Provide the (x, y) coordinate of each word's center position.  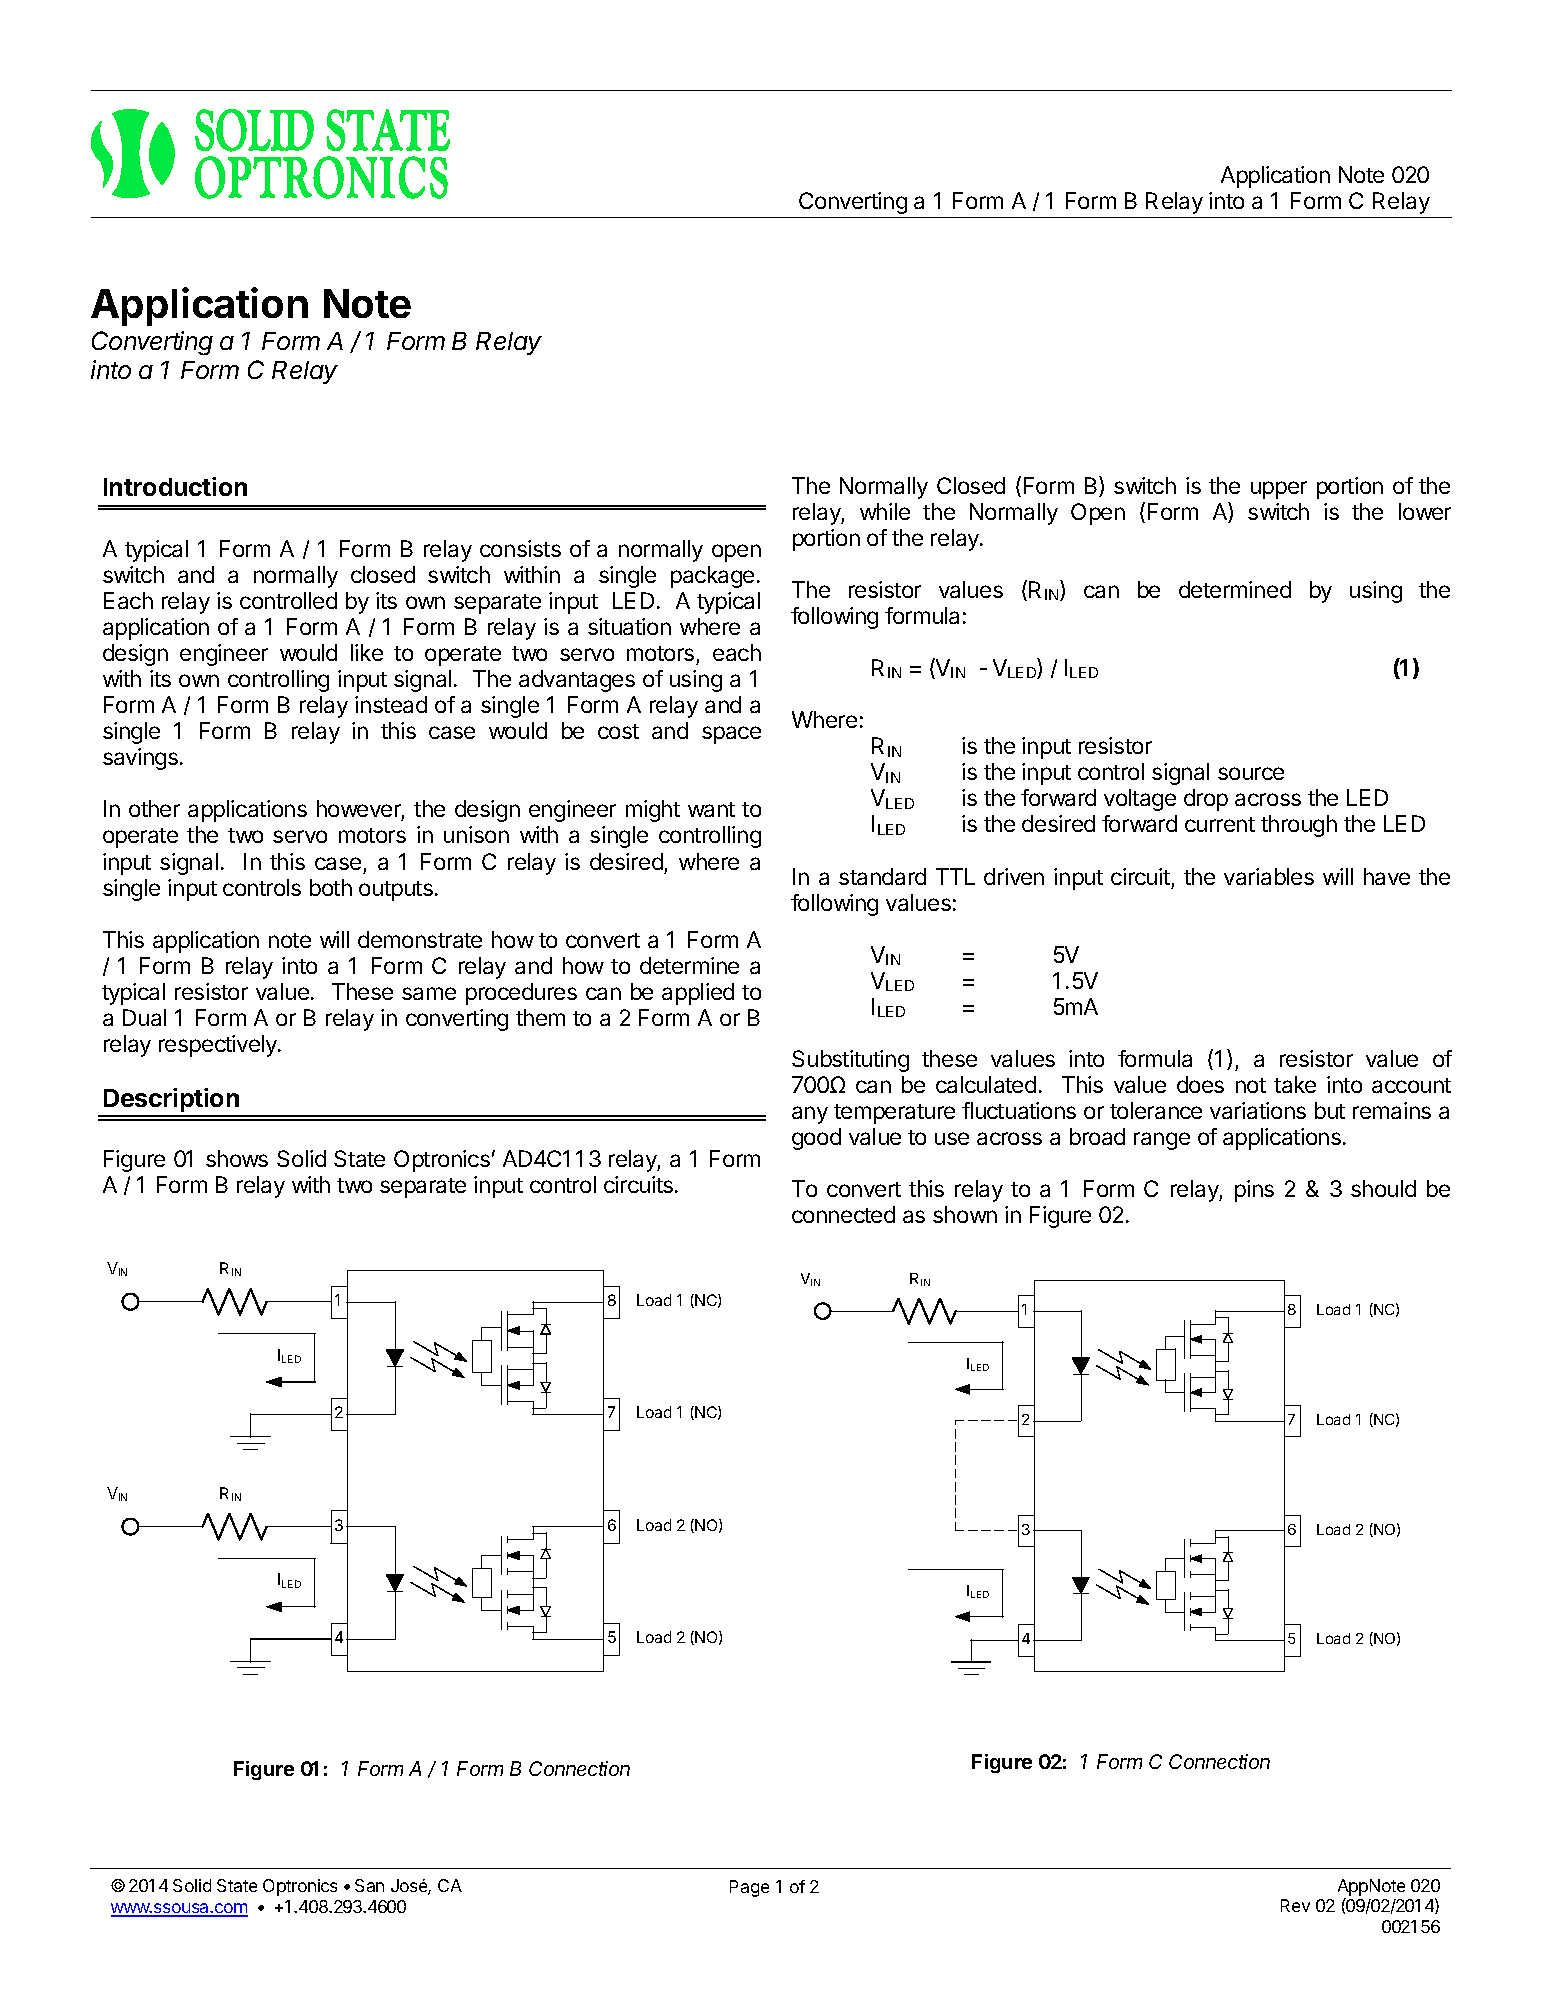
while (885, 511)
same (429, 993)
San (369, 1885)
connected (843, 1214)
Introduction (175, 486)
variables (1269, 876)
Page (749, 1888)
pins (1254, 1191)
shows (237, 1158)
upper (1279, 490)
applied (698, 994)
